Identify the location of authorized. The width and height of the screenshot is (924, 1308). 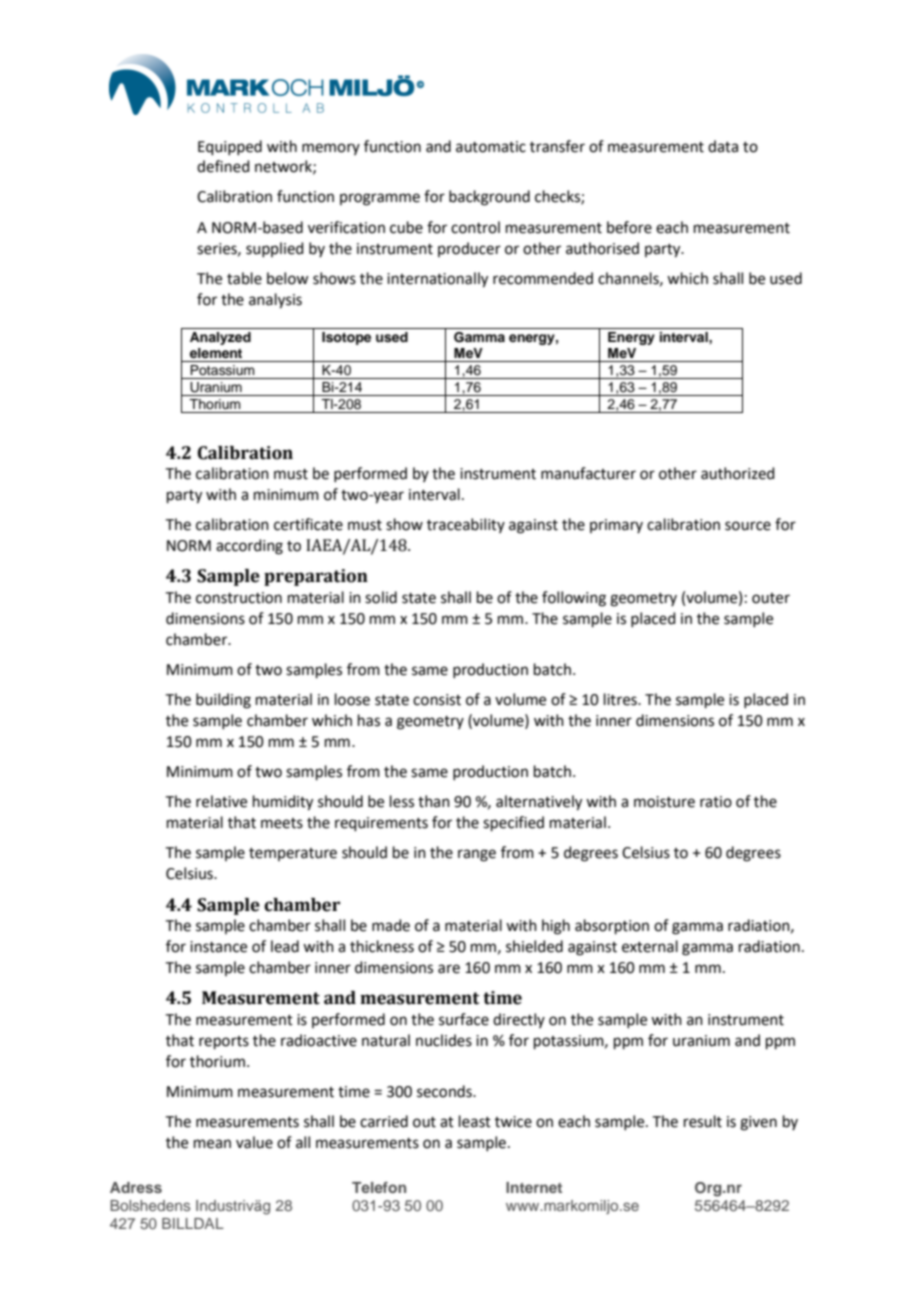
(738, 473).
